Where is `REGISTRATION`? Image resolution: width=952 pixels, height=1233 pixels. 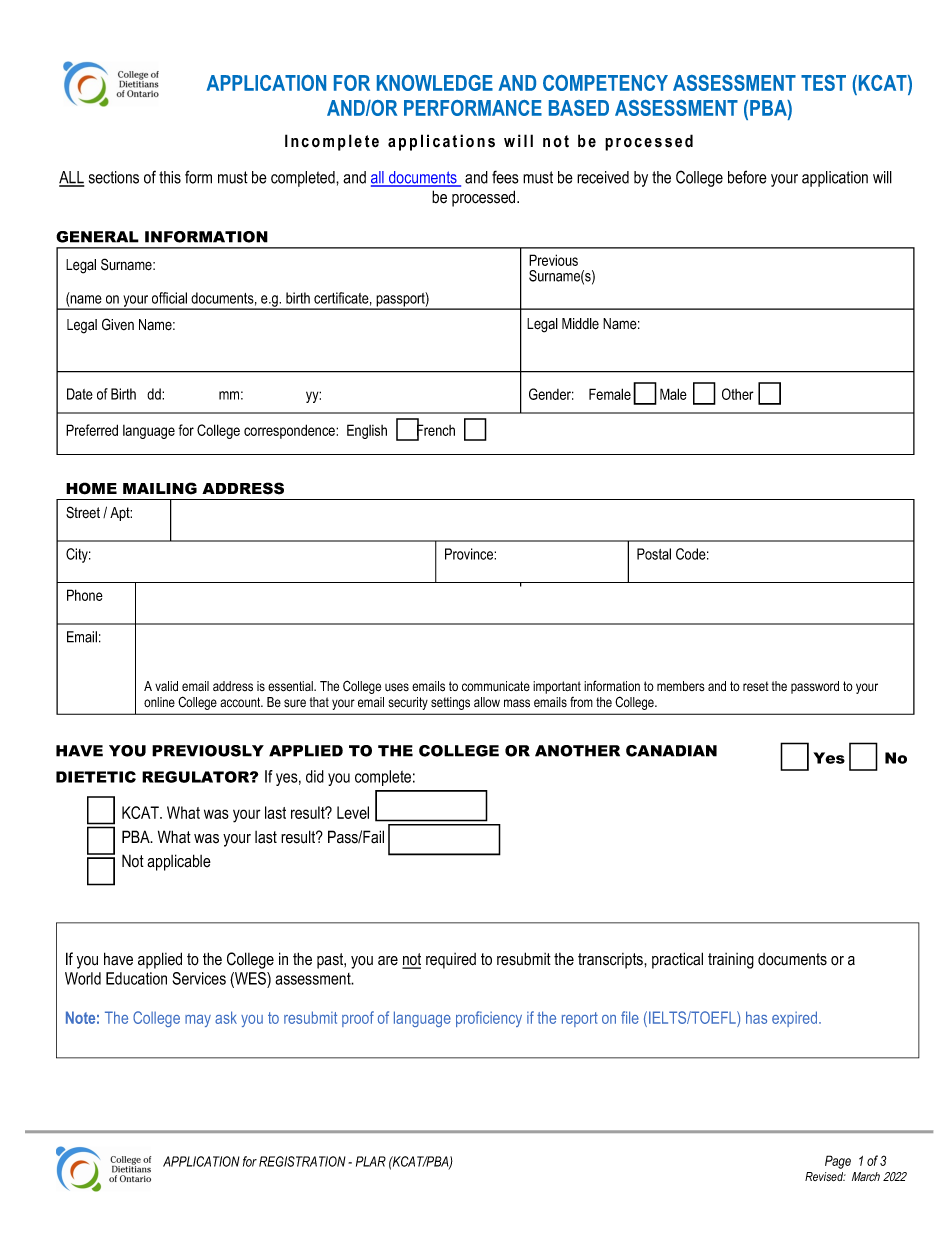
REGISTRATION is located at coordinates (302, 1161).
